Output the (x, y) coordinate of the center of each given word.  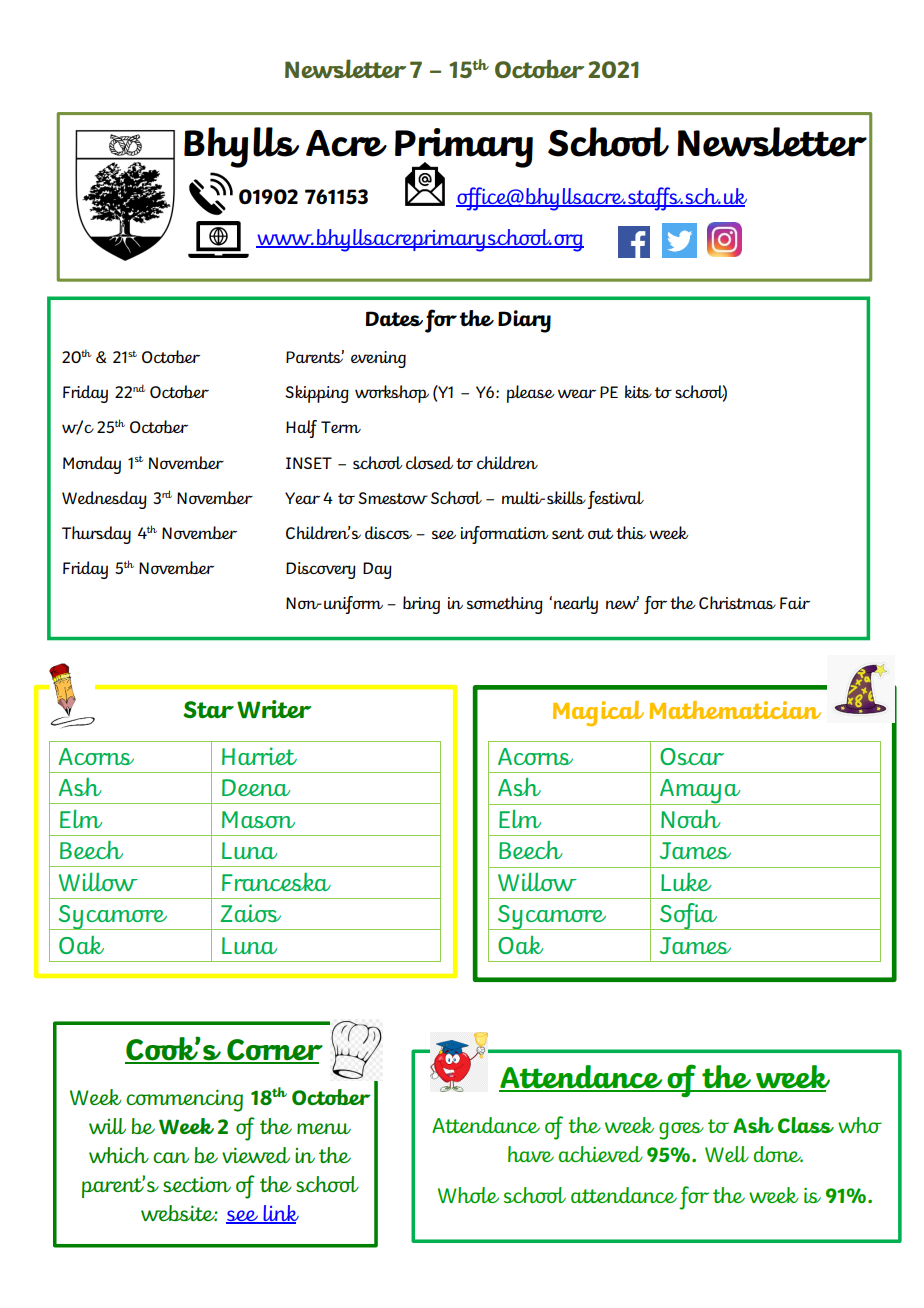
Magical (598, 713)
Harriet (259, 756)
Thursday (96, 535)
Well (727, 1154)
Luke (686, 882)
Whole (468, 1195)
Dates (394, 318)
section (197, 1184)
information (505, 535)
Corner (274, 1051)
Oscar (692, 756)
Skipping (317, 394)
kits (638, 391)
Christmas (737, 602)
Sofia (688, 916)
